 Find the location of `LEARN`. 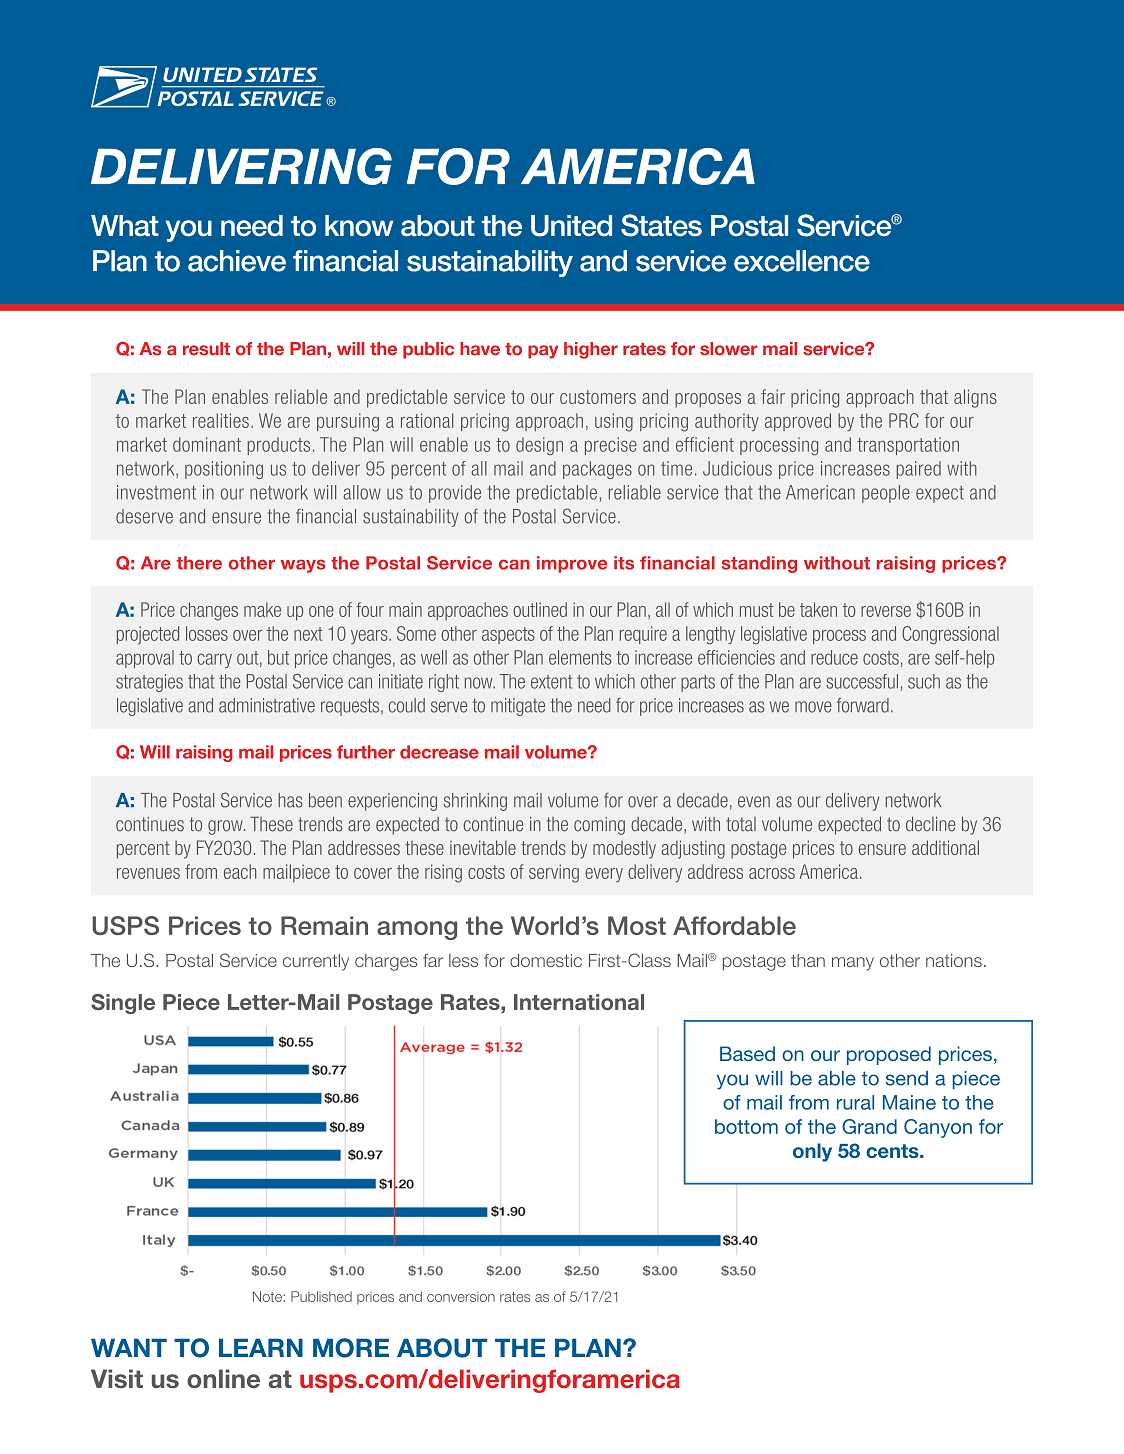

LEARN is located at coordinates (261, 1347).
